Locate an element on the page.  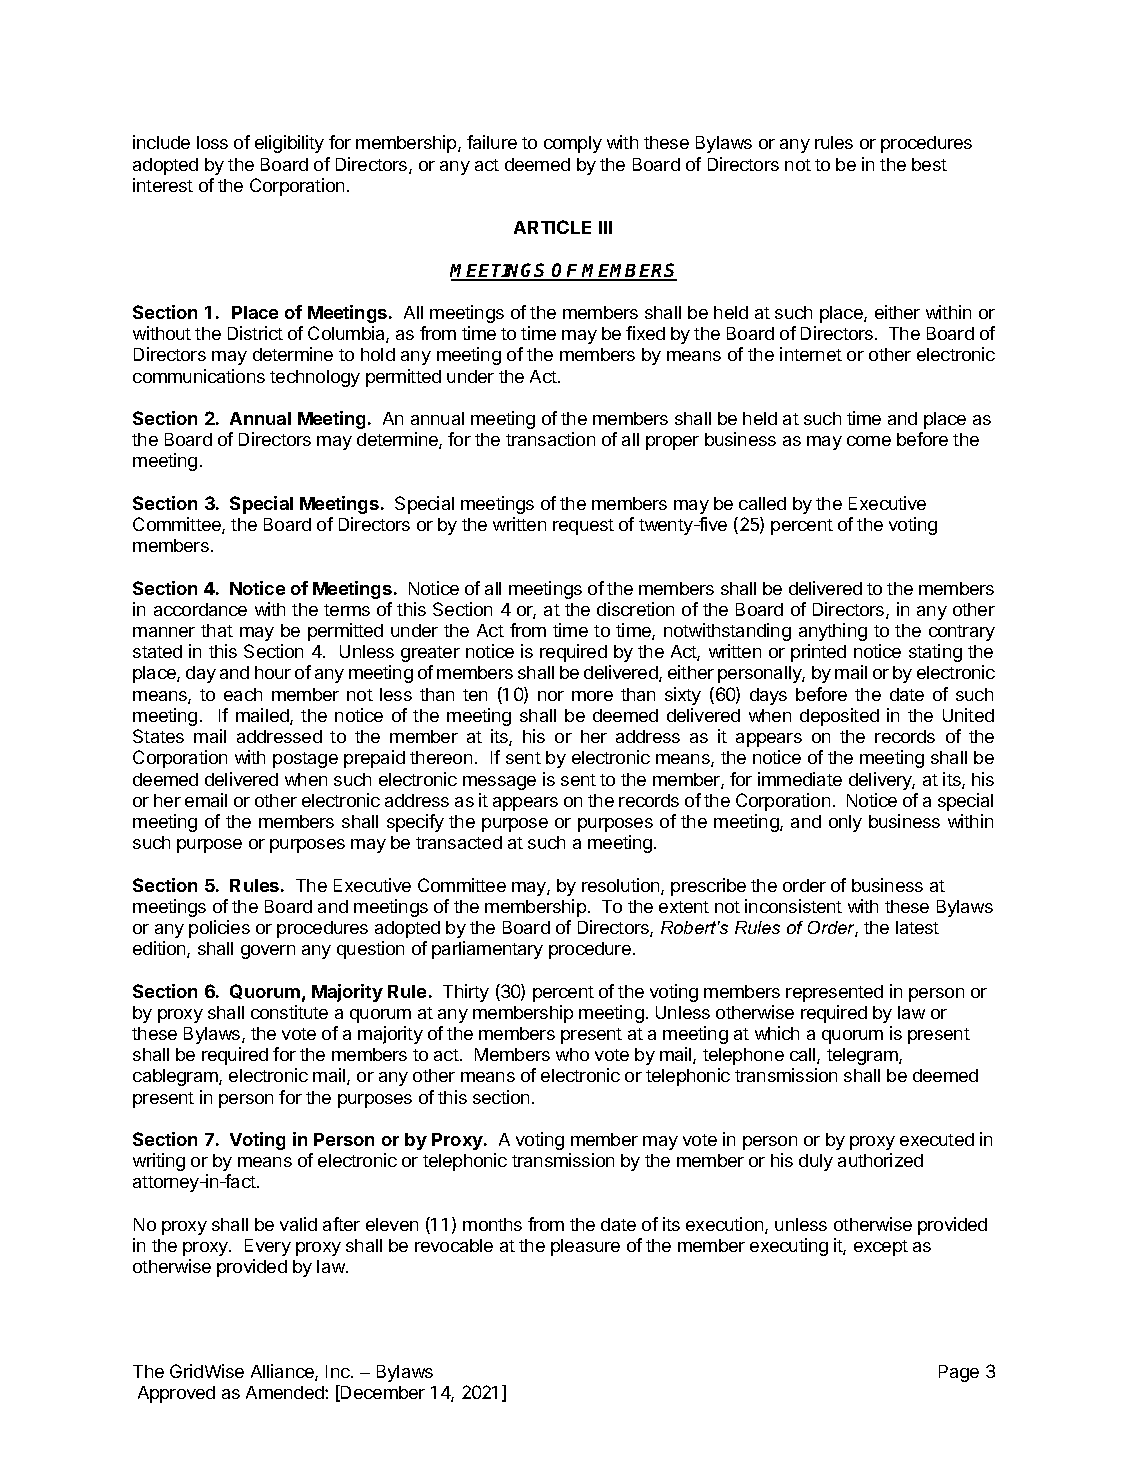
authorized is located at coordinates (880, 1160).
